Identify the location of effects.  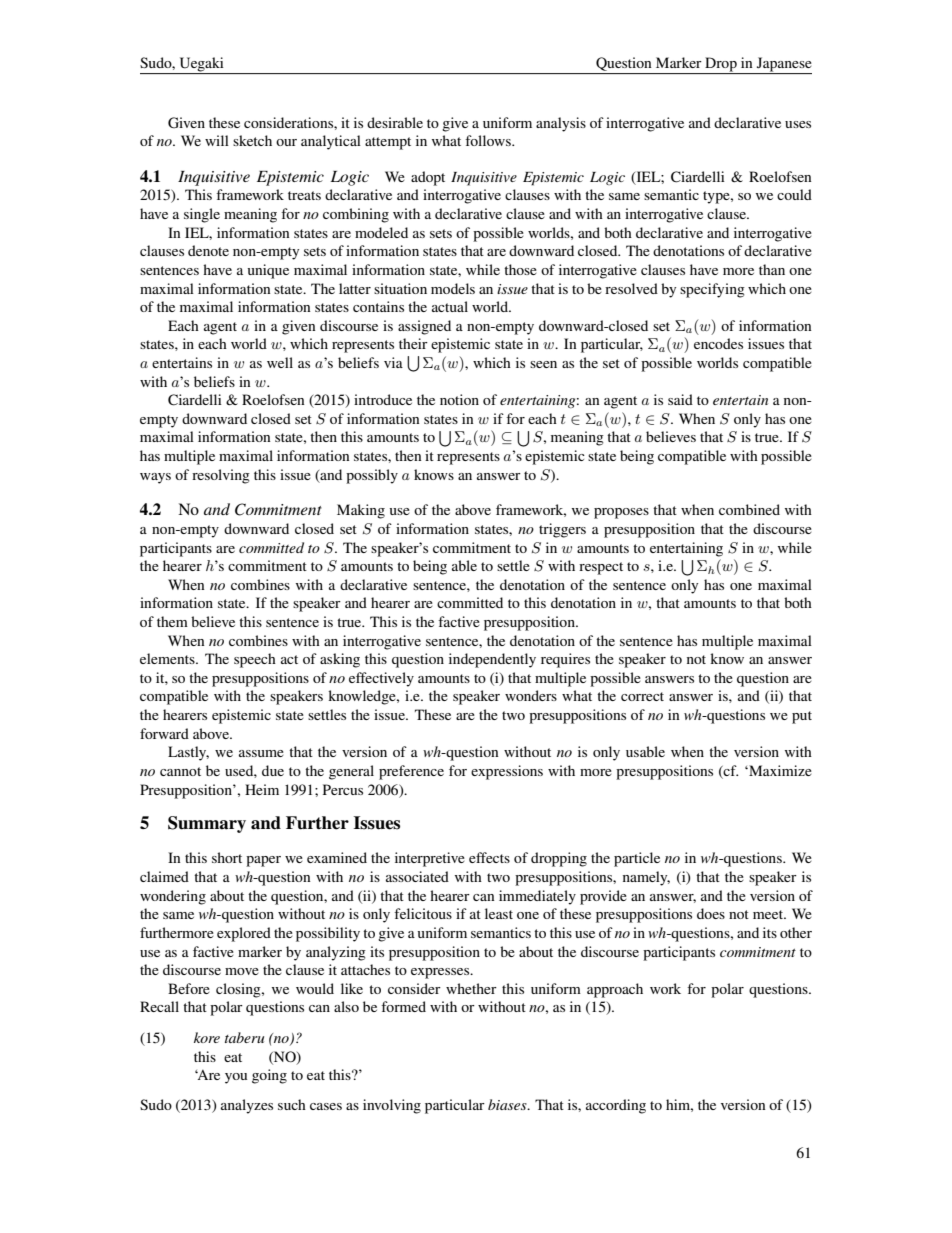
(489, 857).
